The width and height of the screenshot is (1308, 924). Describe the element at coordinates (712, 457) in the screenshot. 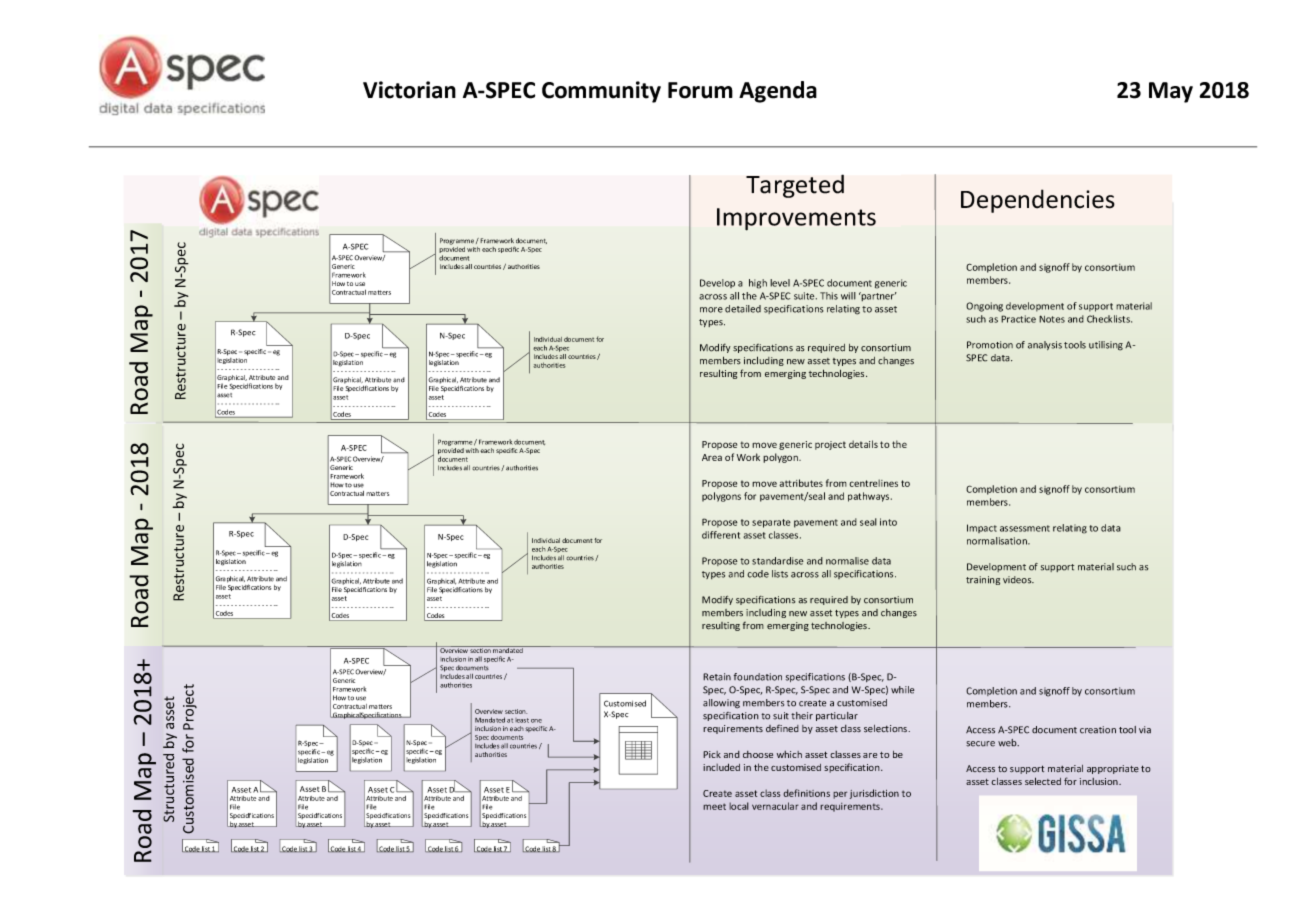

I see `Area` at that location.
